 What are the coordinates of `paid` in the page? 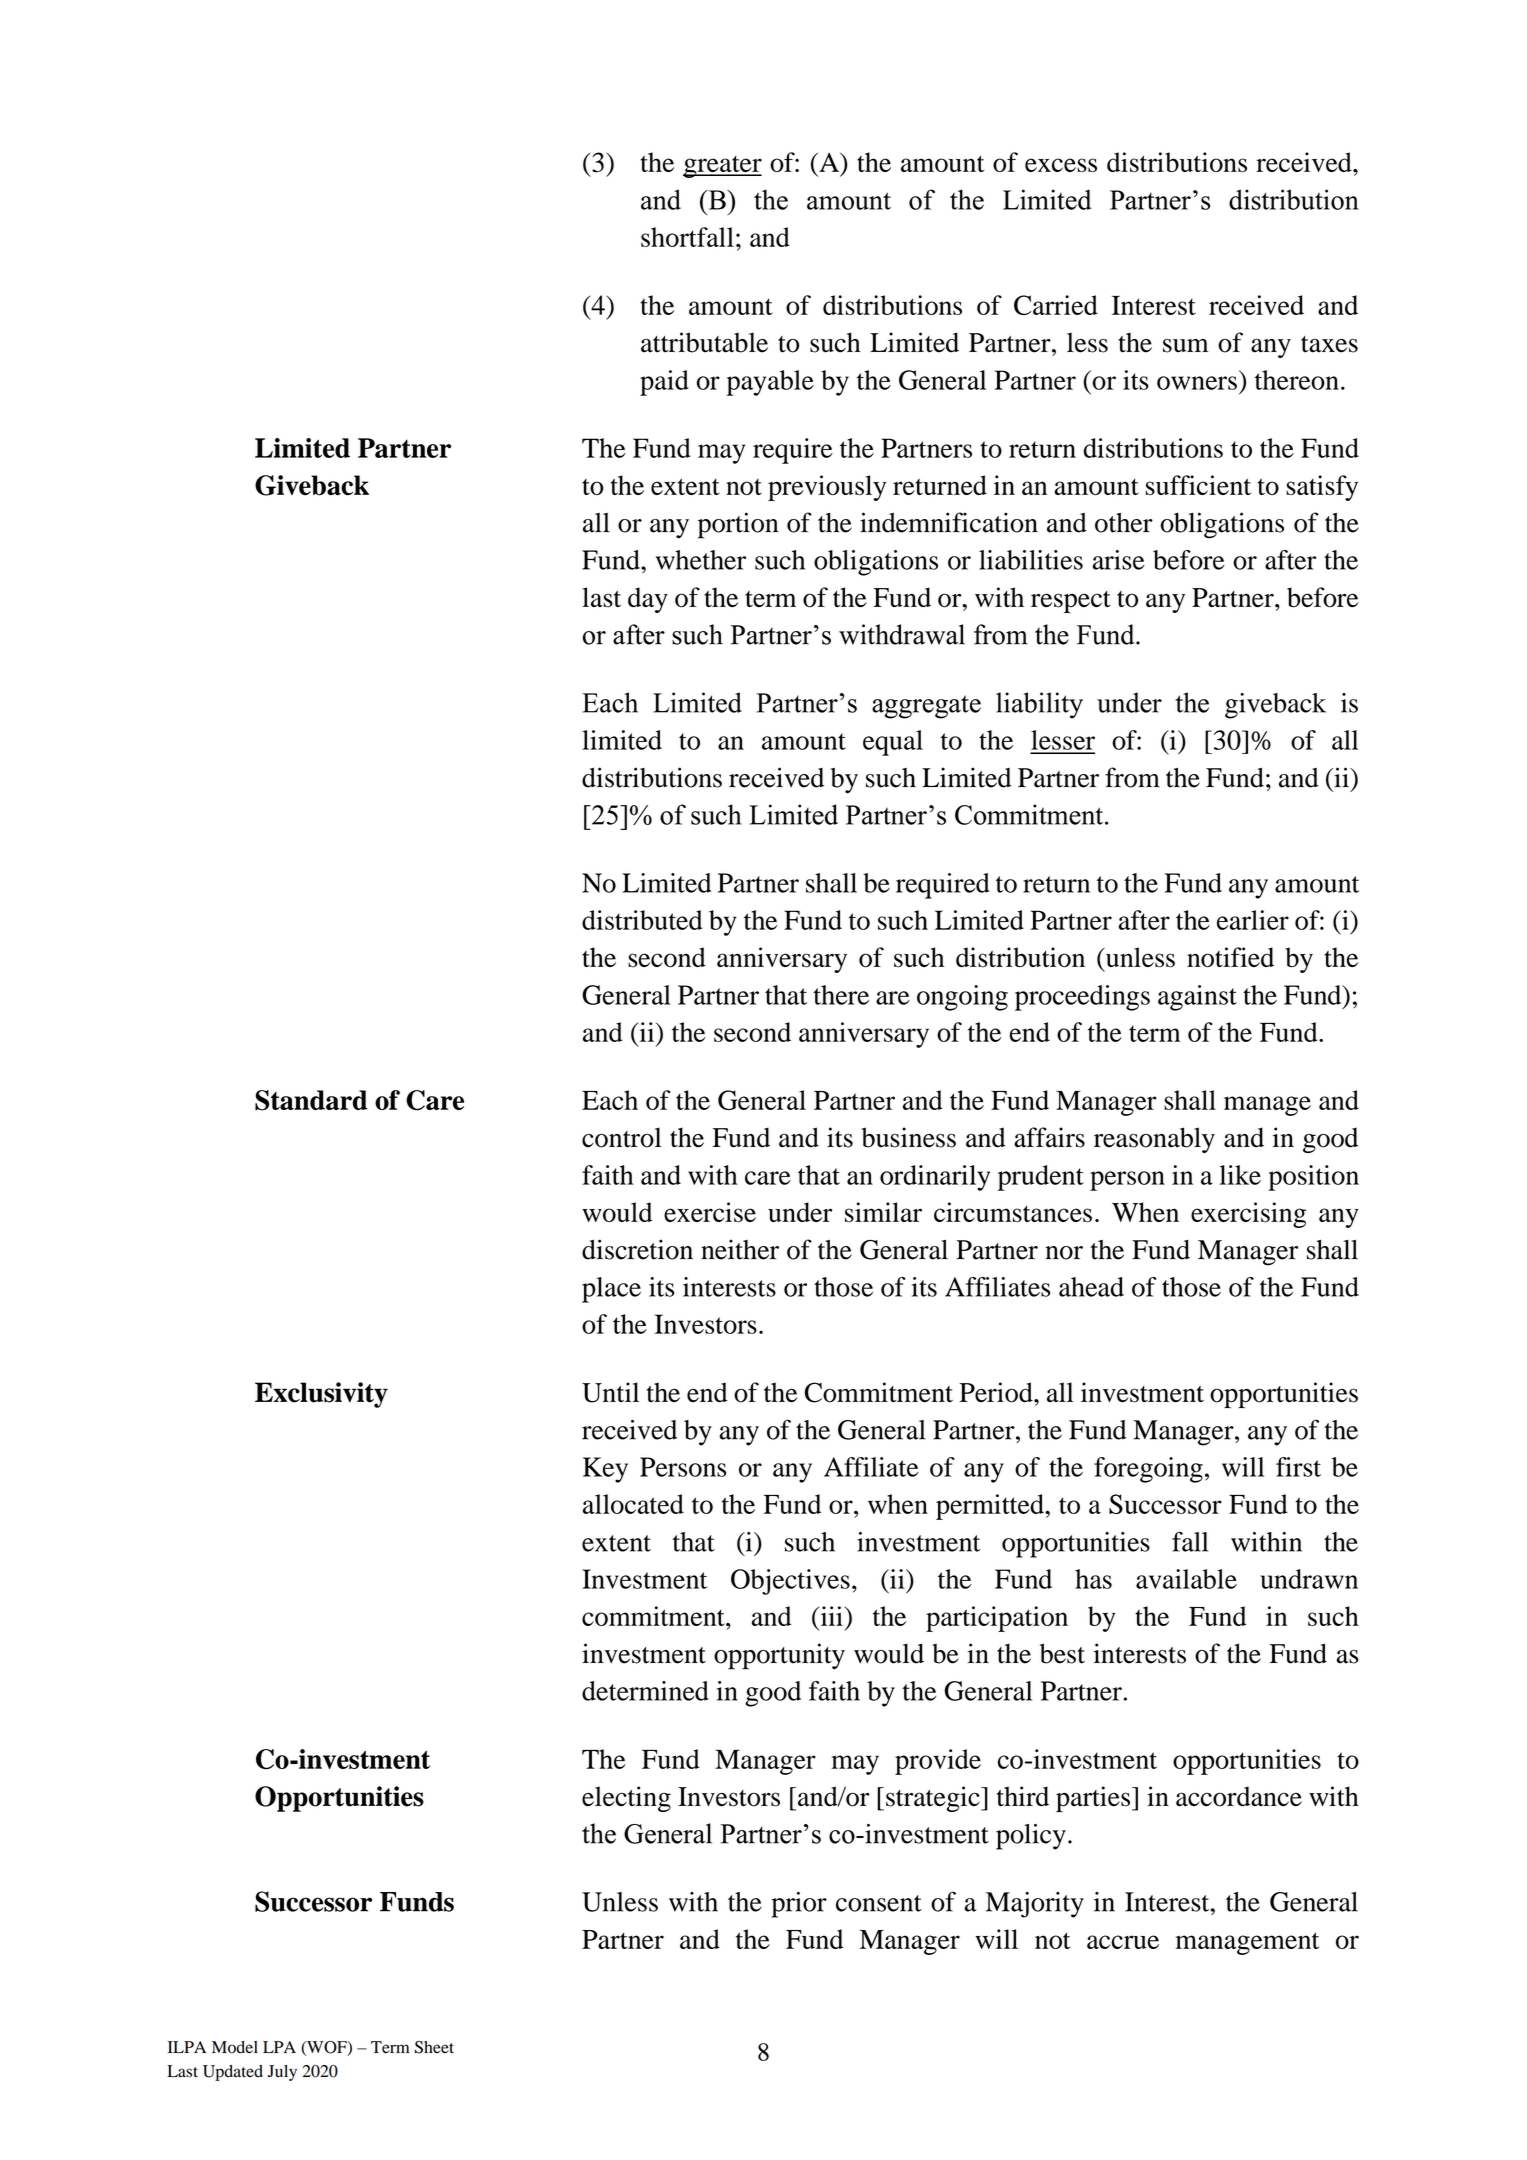 It's located at (664, 383).
